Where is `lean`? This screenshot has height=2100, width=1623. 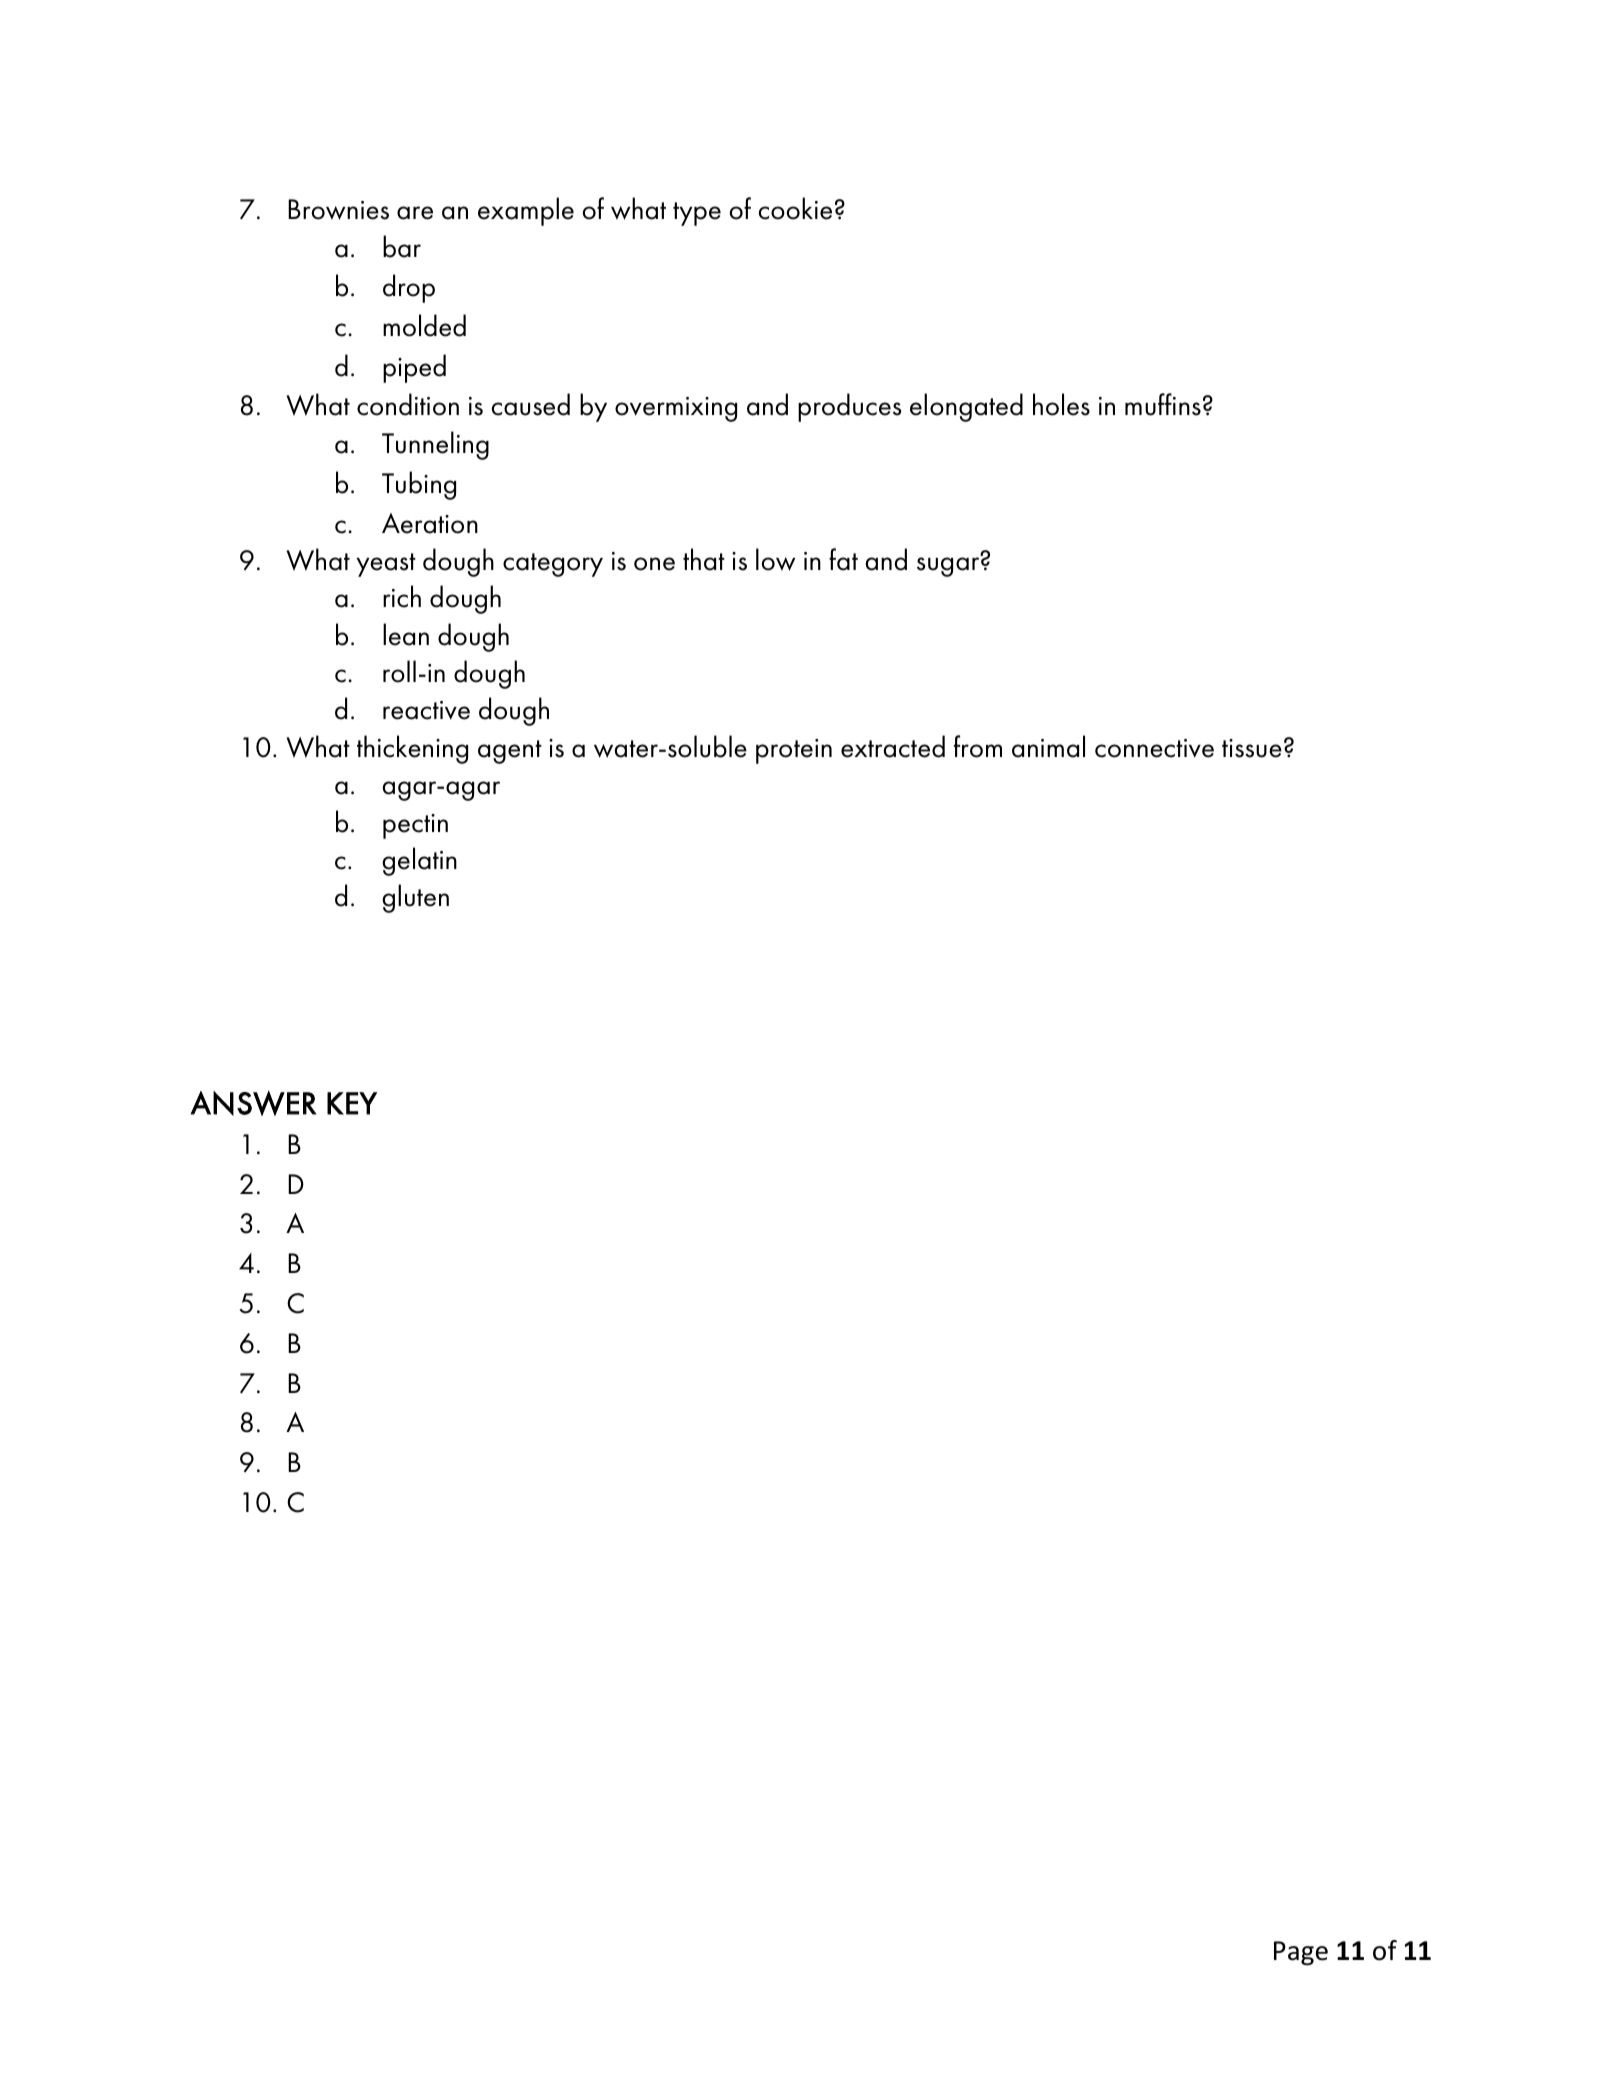 lean is located at coordinates (406, 634).
